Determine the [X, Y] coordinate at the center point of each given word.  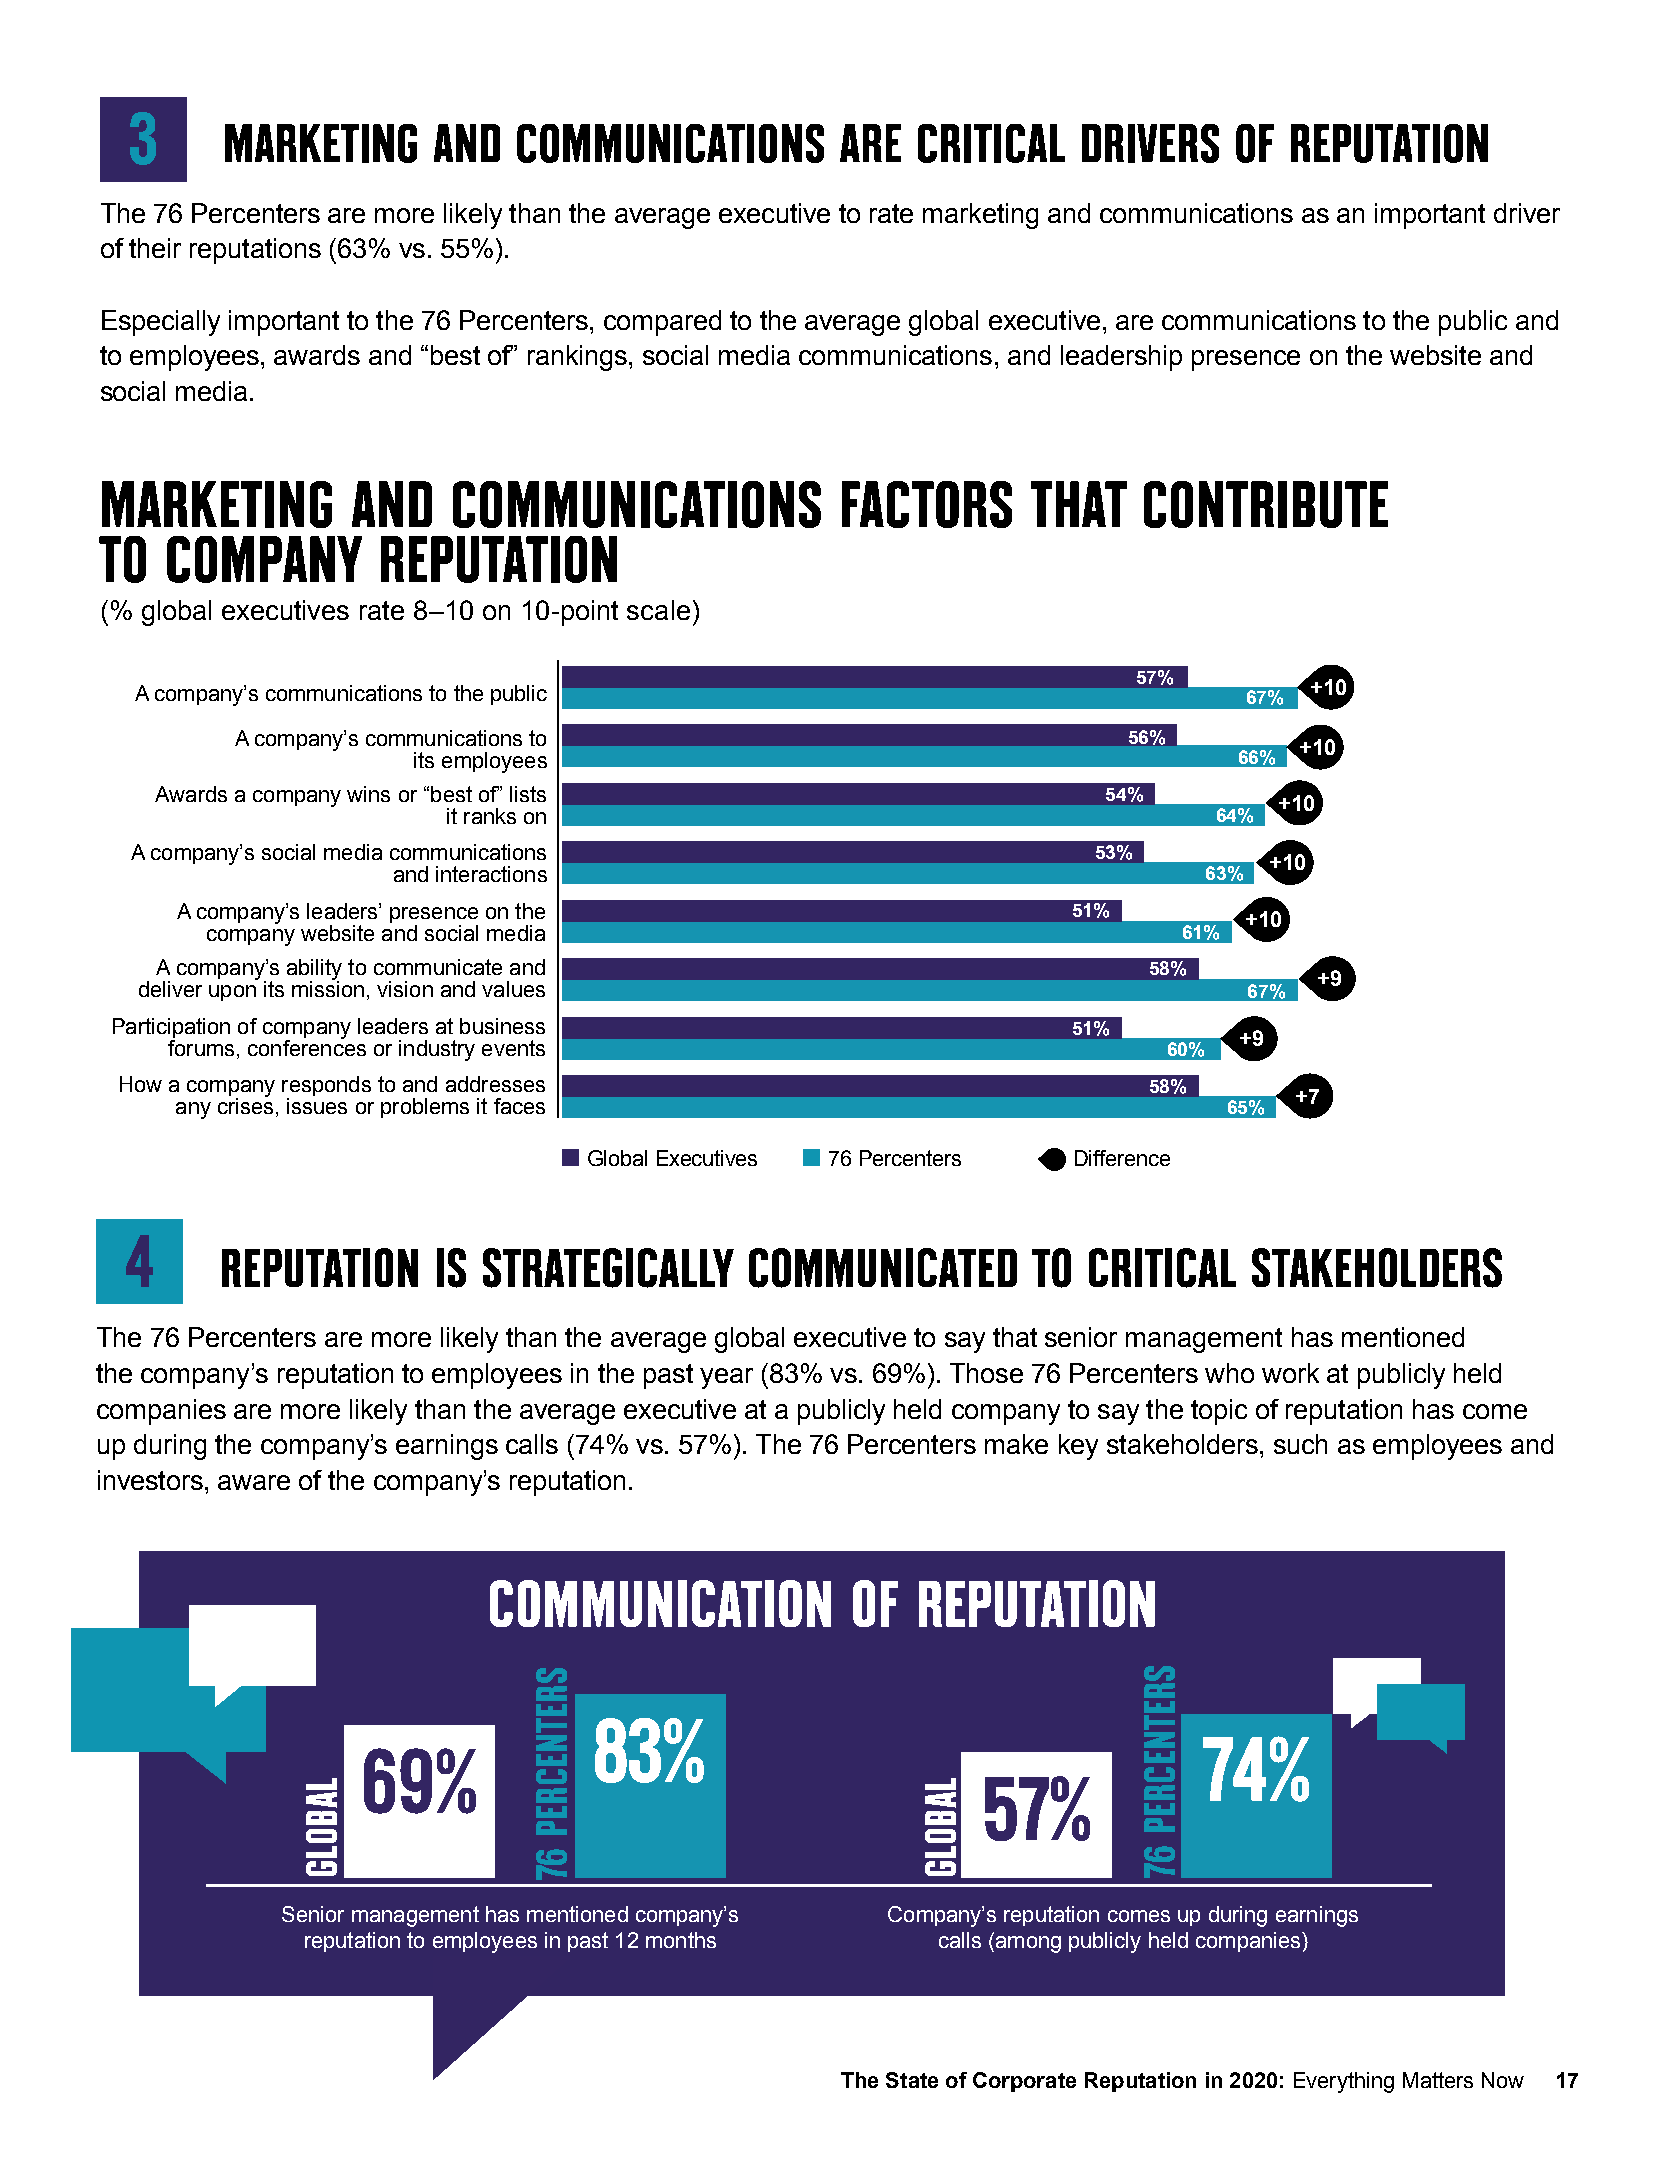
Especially [161, 323]
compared [662, 323]
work [1290, 1373]
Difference [1122, 1158]
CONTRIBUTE [1266, 504]
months [681, 1940]
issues [317, 1106]
